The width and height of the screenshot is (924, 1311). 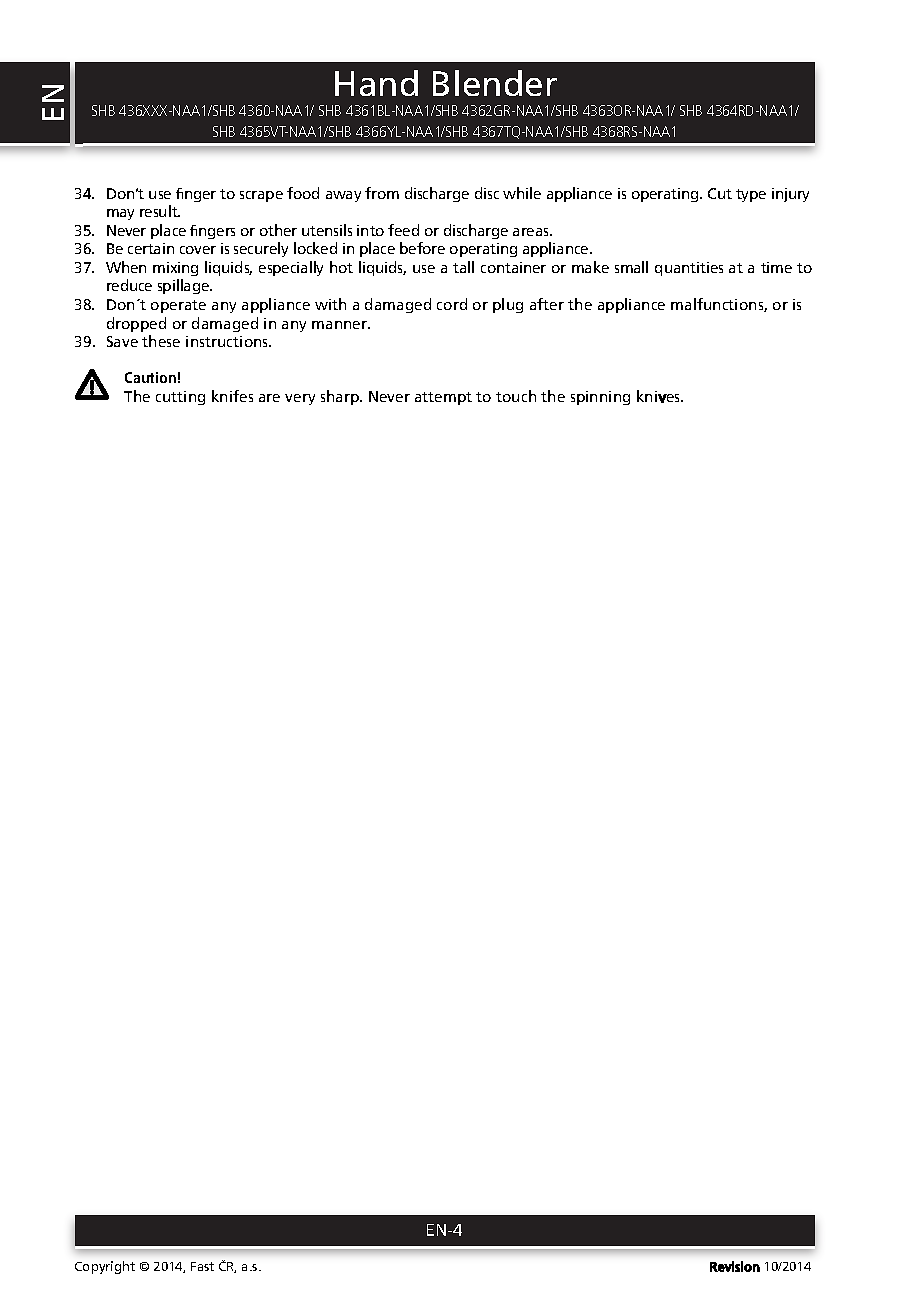 I want to click on Blender, so click(x=495, y=83).
